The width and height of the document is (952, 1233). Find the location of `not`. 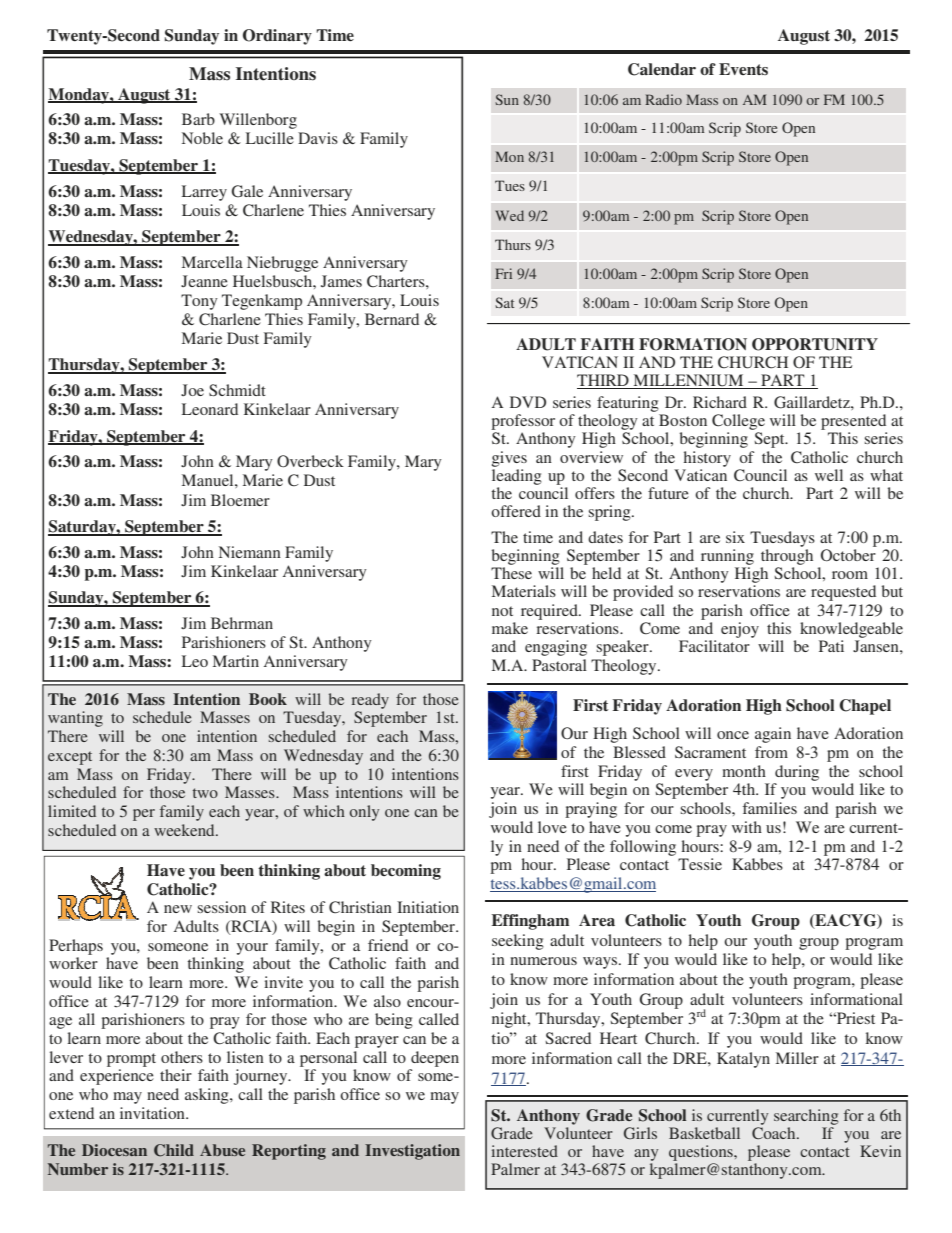

not is located at coordinates (502, 611).
